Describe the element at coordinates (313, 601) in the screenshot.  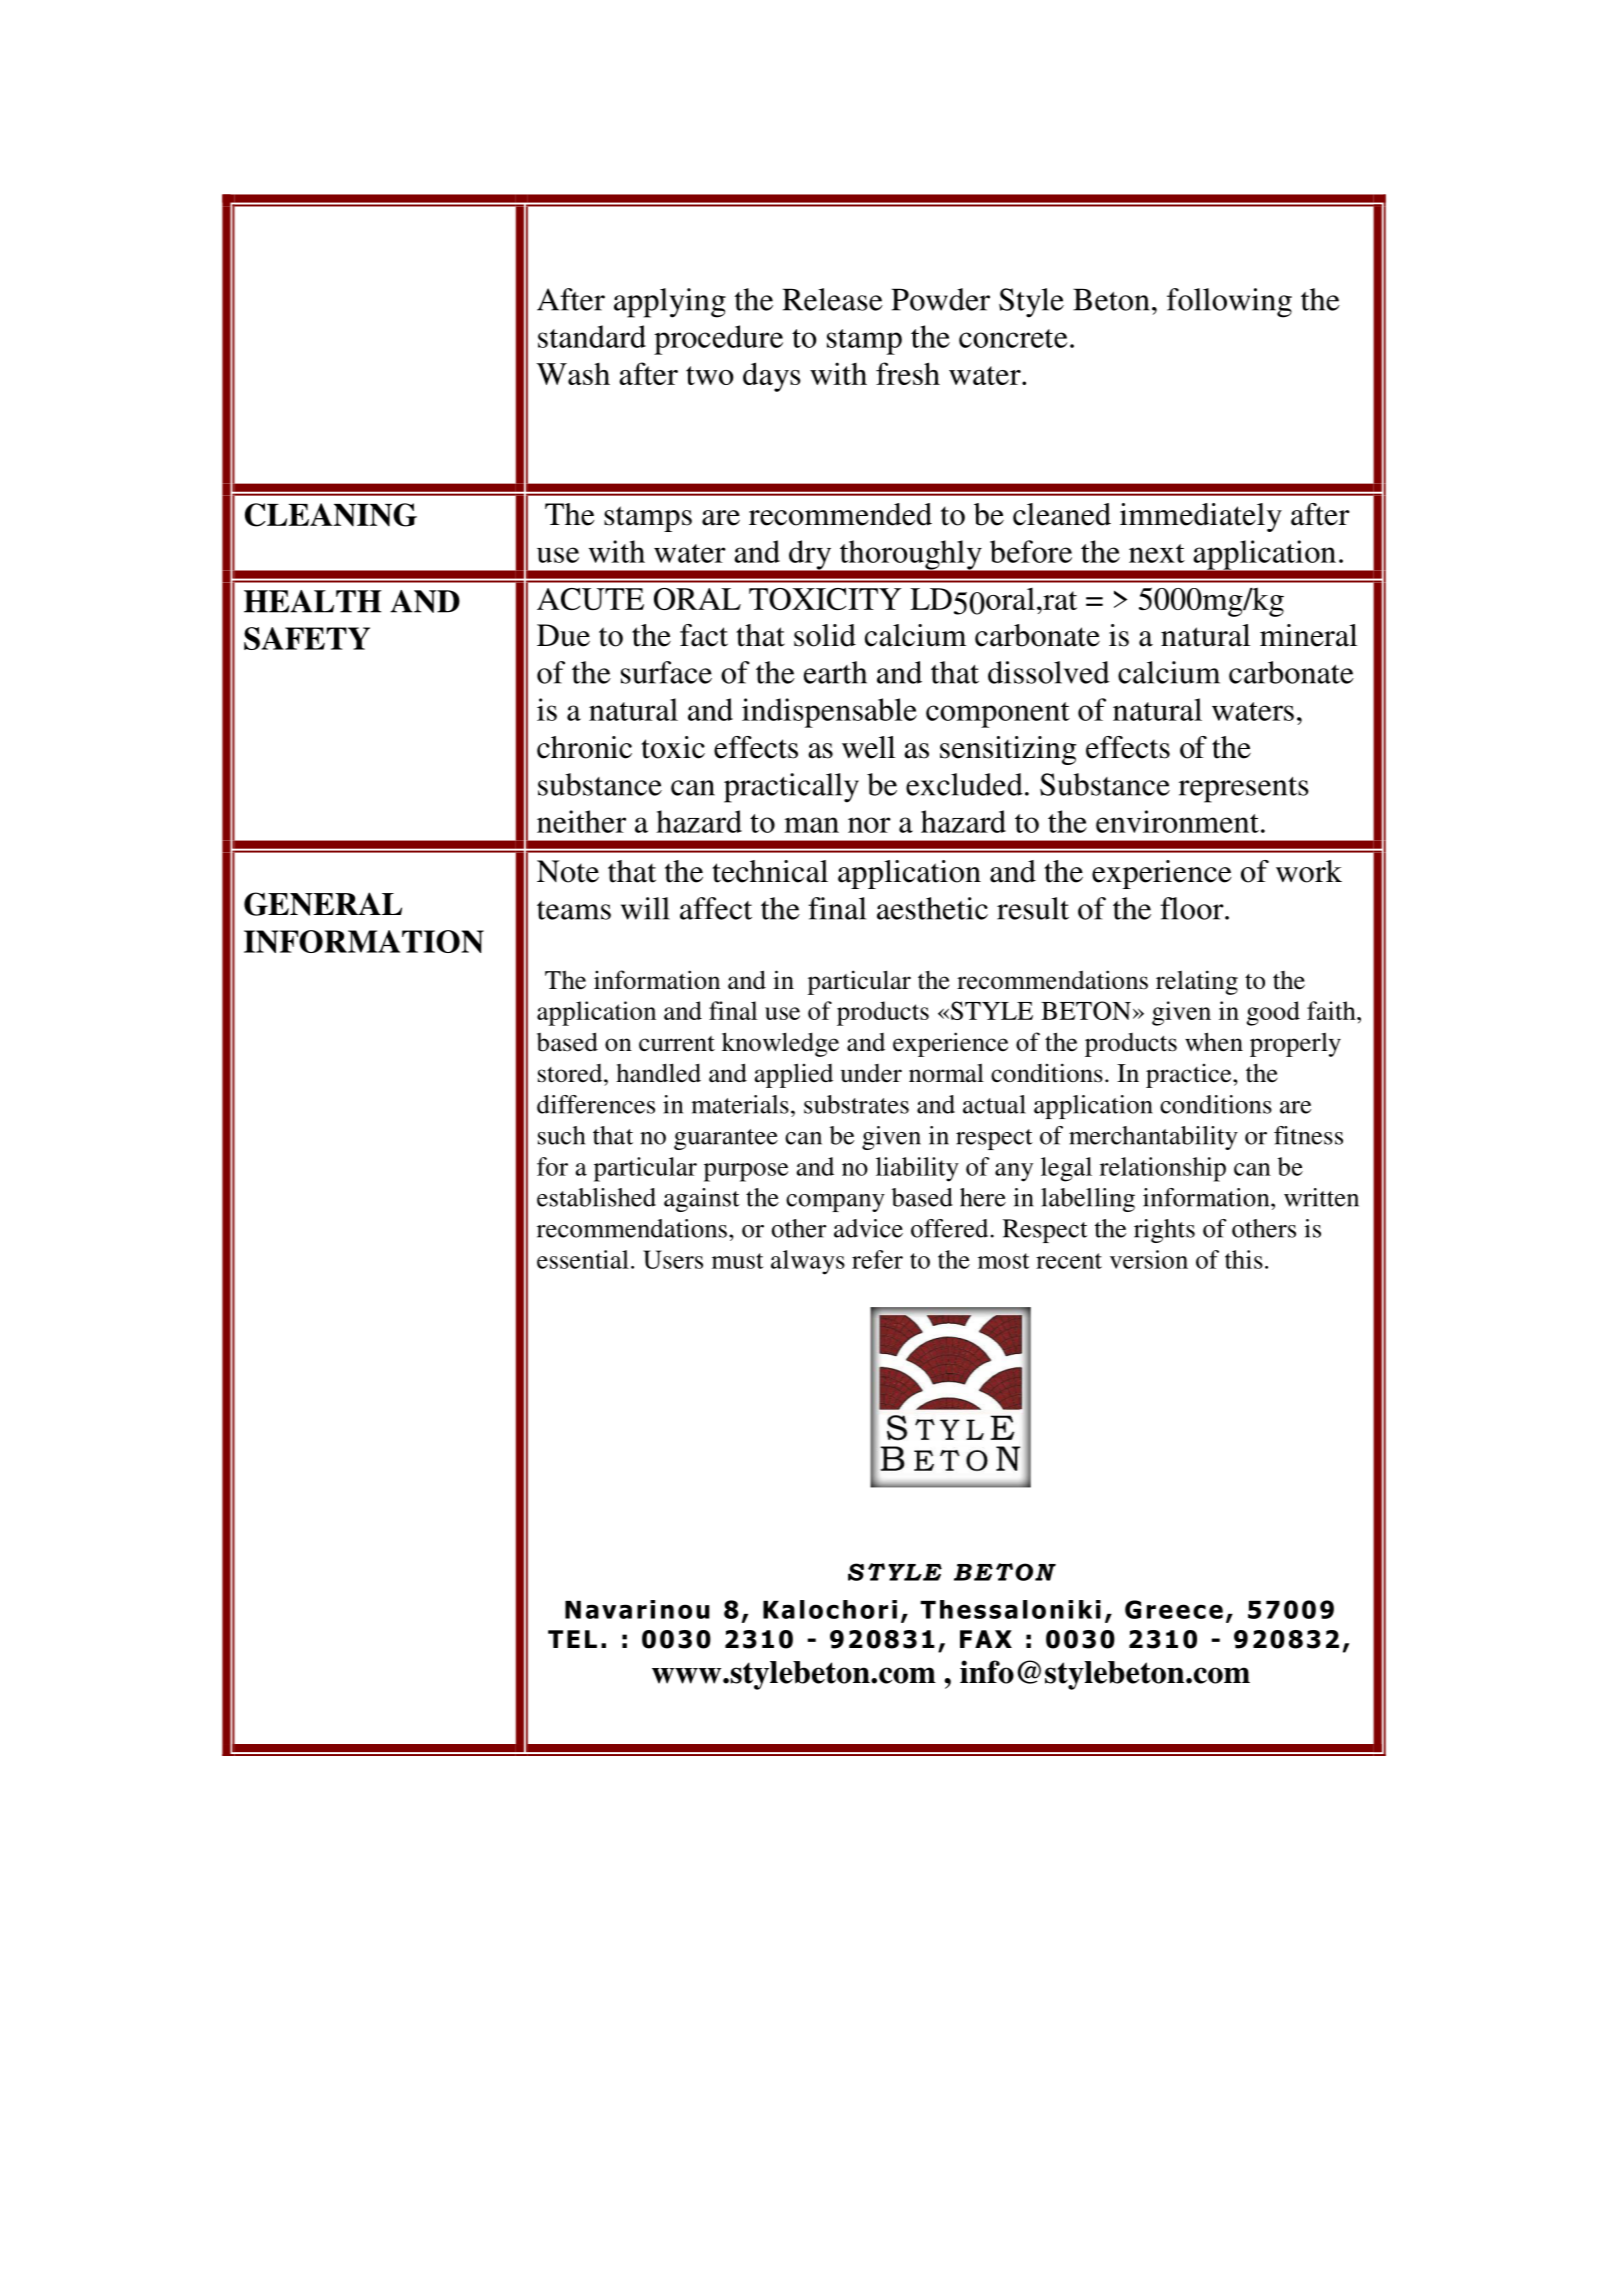
I see `HEALTH` at that location.
